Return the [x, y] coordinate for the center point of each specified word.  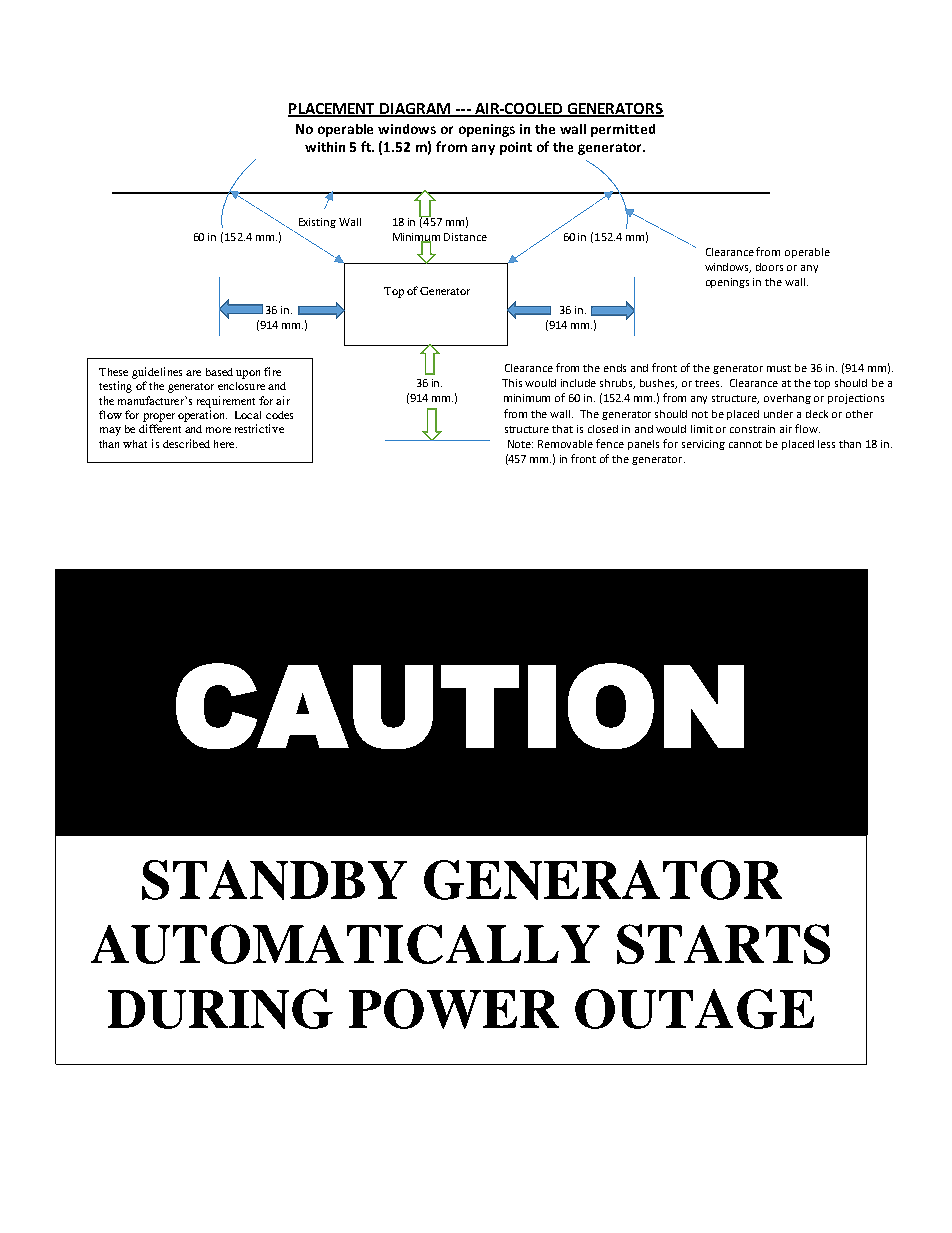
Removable [565, 444]
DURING [220, 1009]
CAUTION [460, 706]
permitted [623, 130]
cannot [745, 444]
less [826, 444]
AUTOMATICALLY [345, 944]
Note [520, 444]
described [186, 443]
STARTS [723, 944]
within [325, 147]
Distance [465, 237]
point [516, 148]
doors [769, 267]
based [219, 372]
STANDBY [274, 880]
